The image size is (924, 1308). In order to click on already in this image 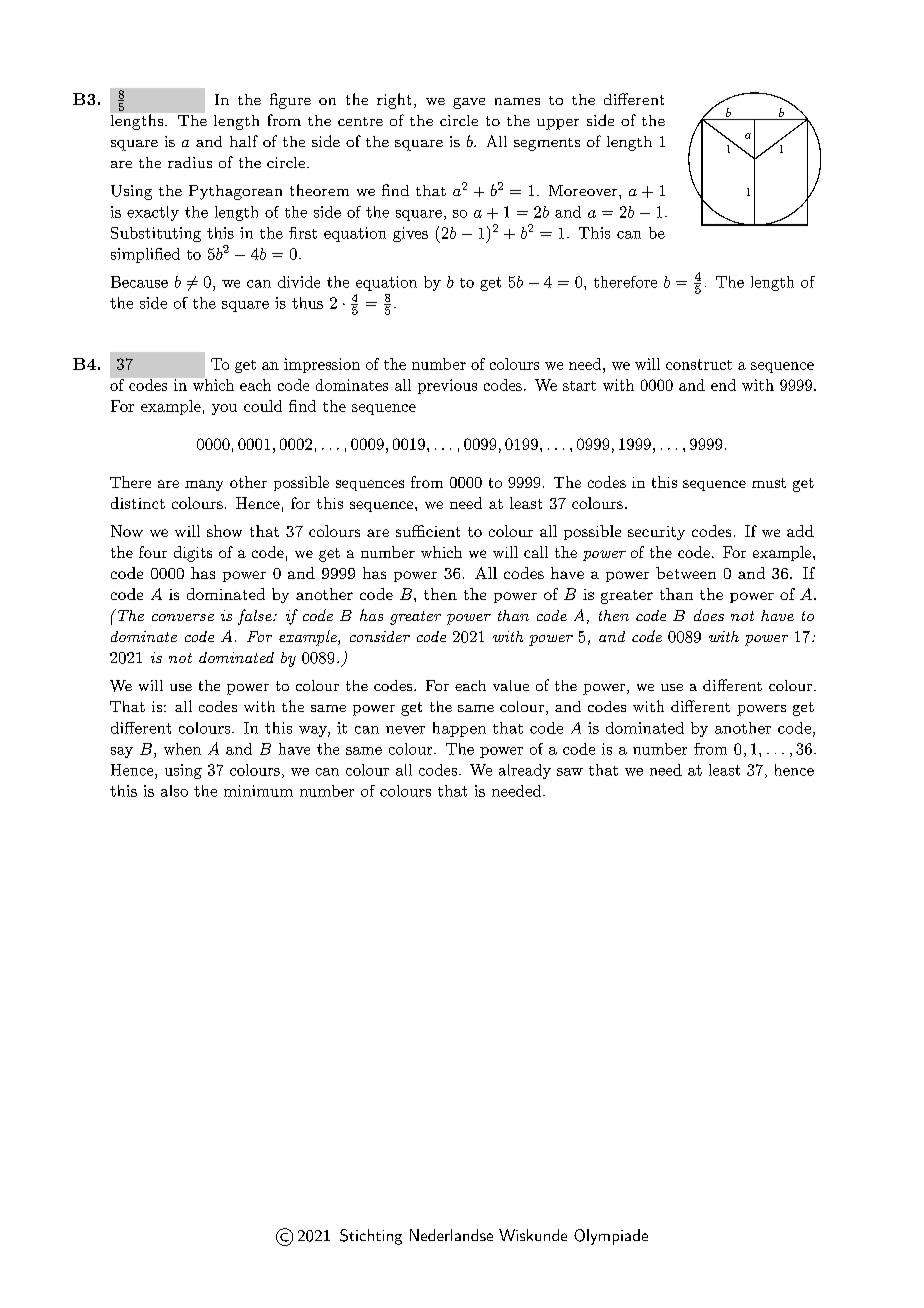, I will do `click(525, 771)`.
